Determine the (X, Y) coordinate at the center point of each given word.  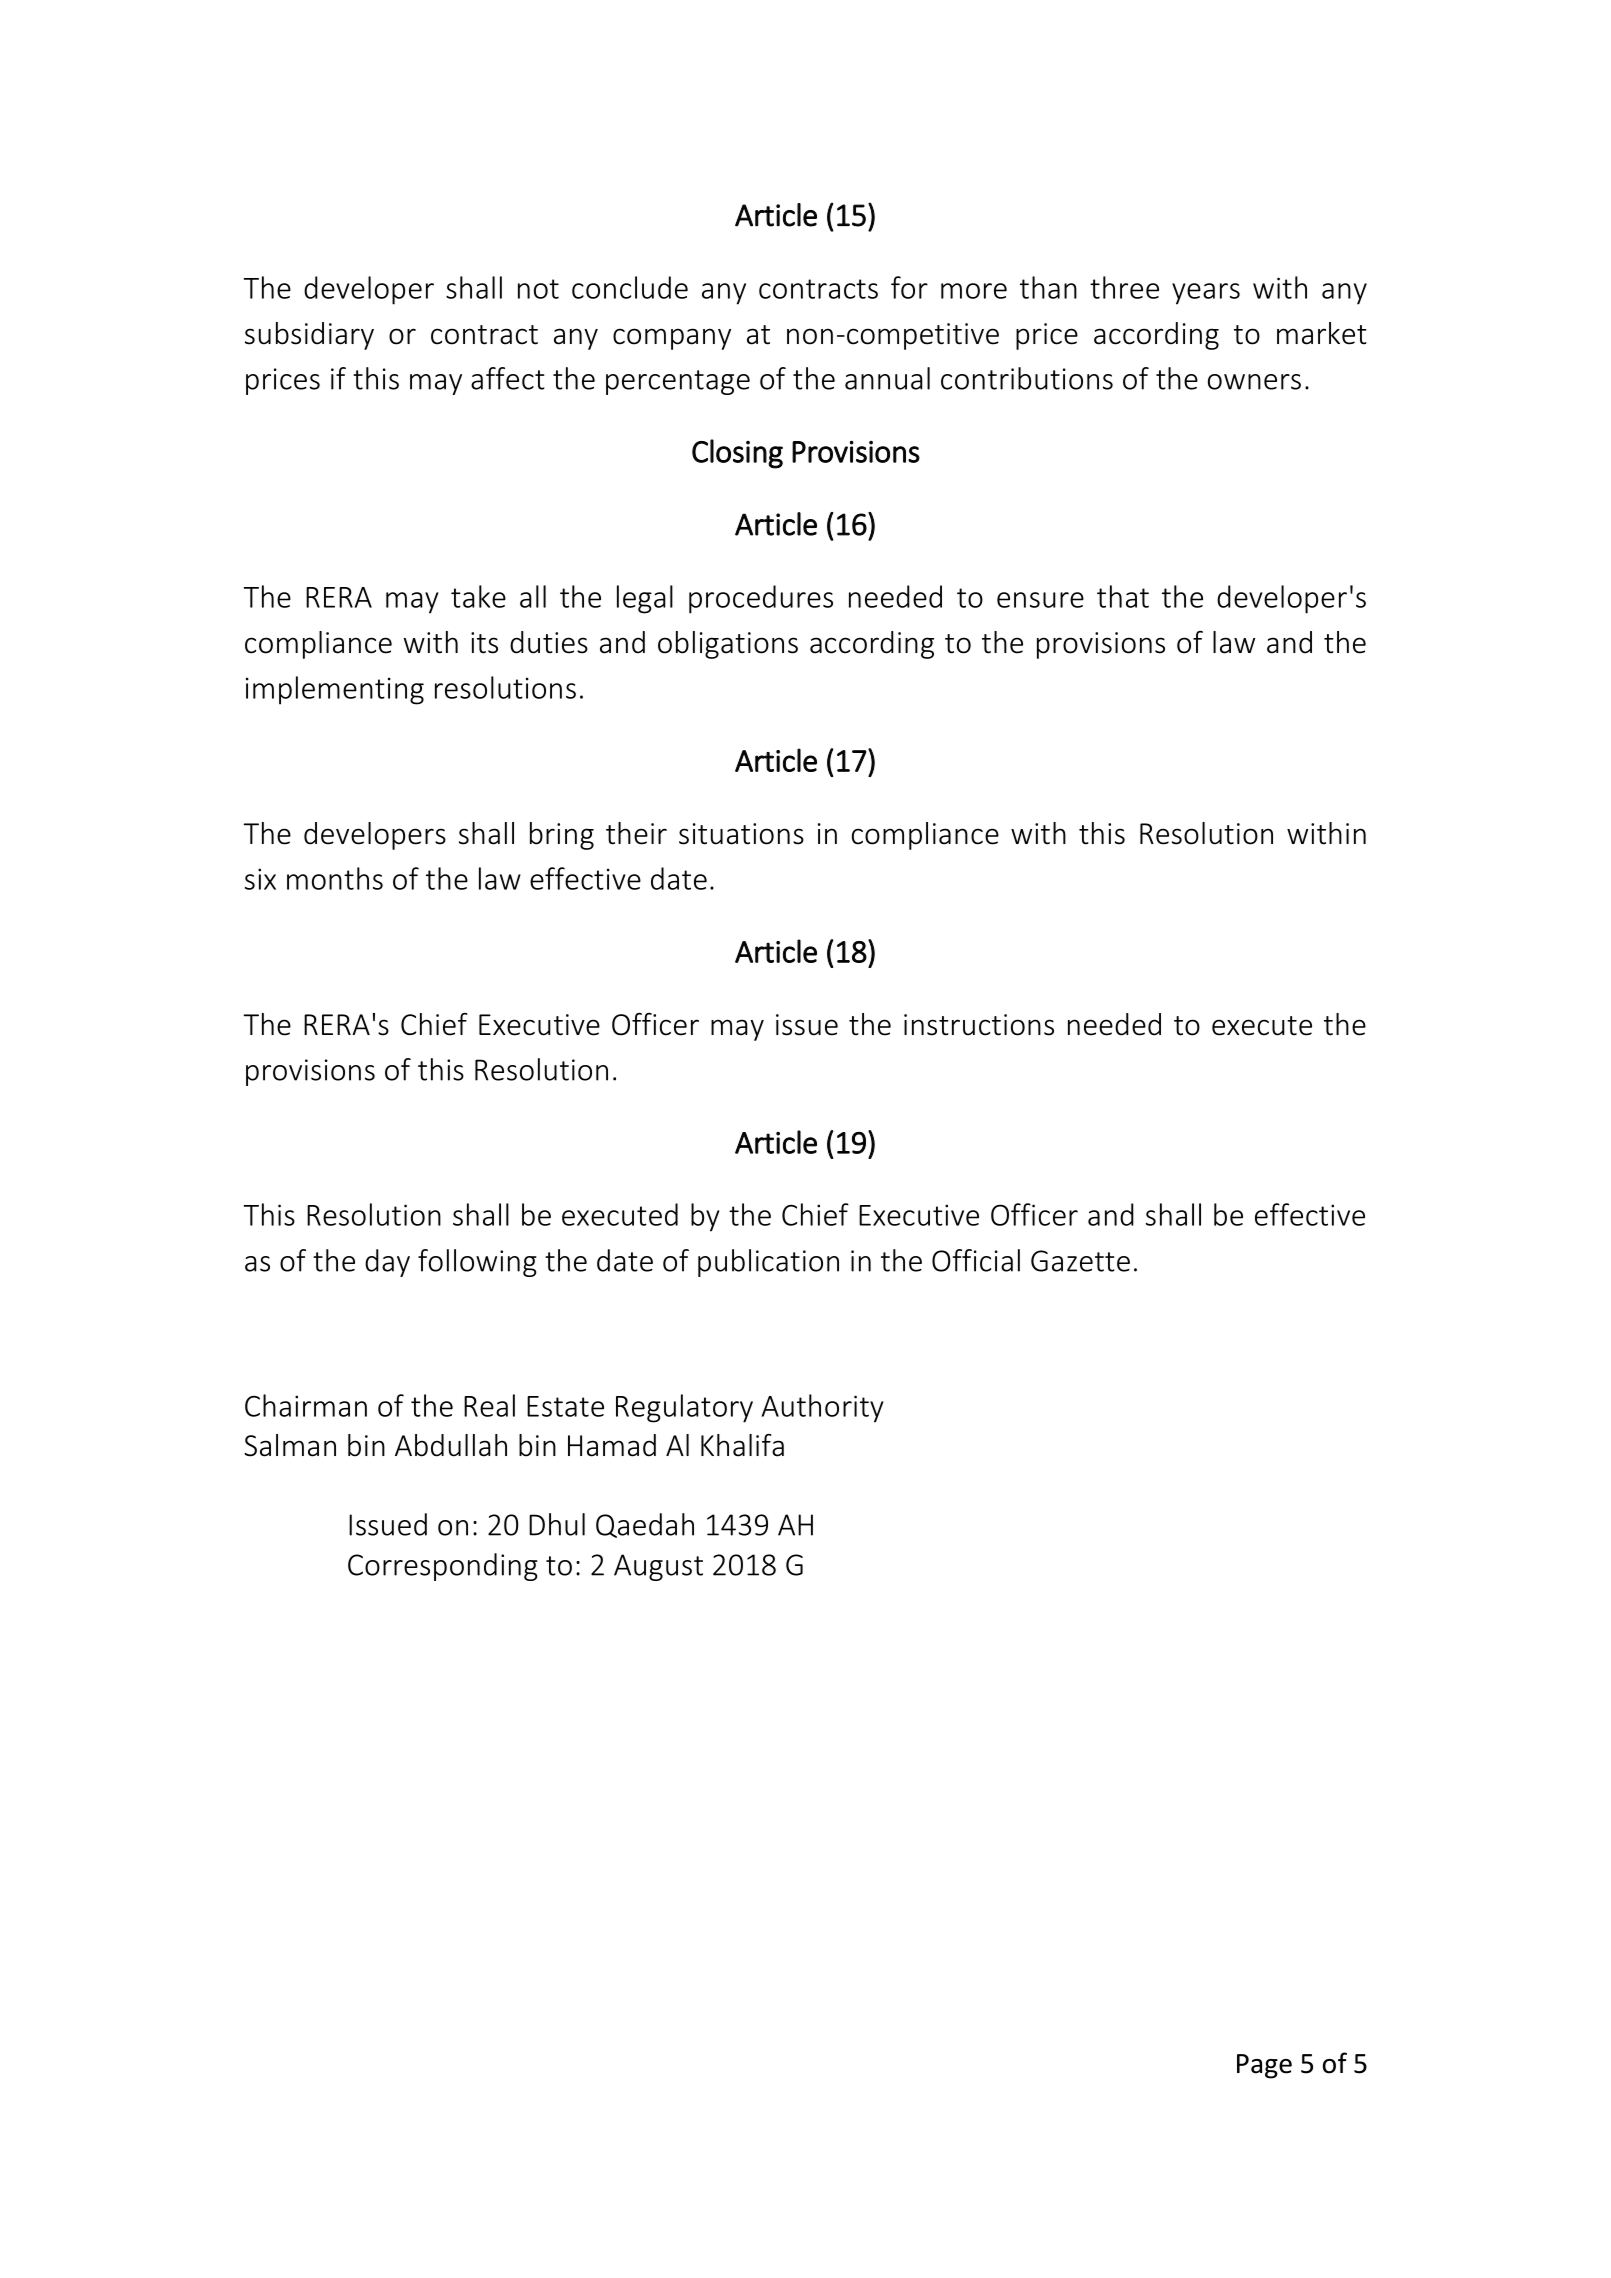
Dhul (557, 1524)
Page (1264, 2066)
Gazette (1080, 1261)
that (1123, 596)
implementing (335, 690)
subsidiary (309, 336)
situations (741, 834)
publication (768, 1263)
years (1206, 294)
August (658, 1567)
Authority (823, 1408)
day (387, 1263)
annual (887, 378)
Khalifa (742, 1445)
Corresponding (443, 1567)
